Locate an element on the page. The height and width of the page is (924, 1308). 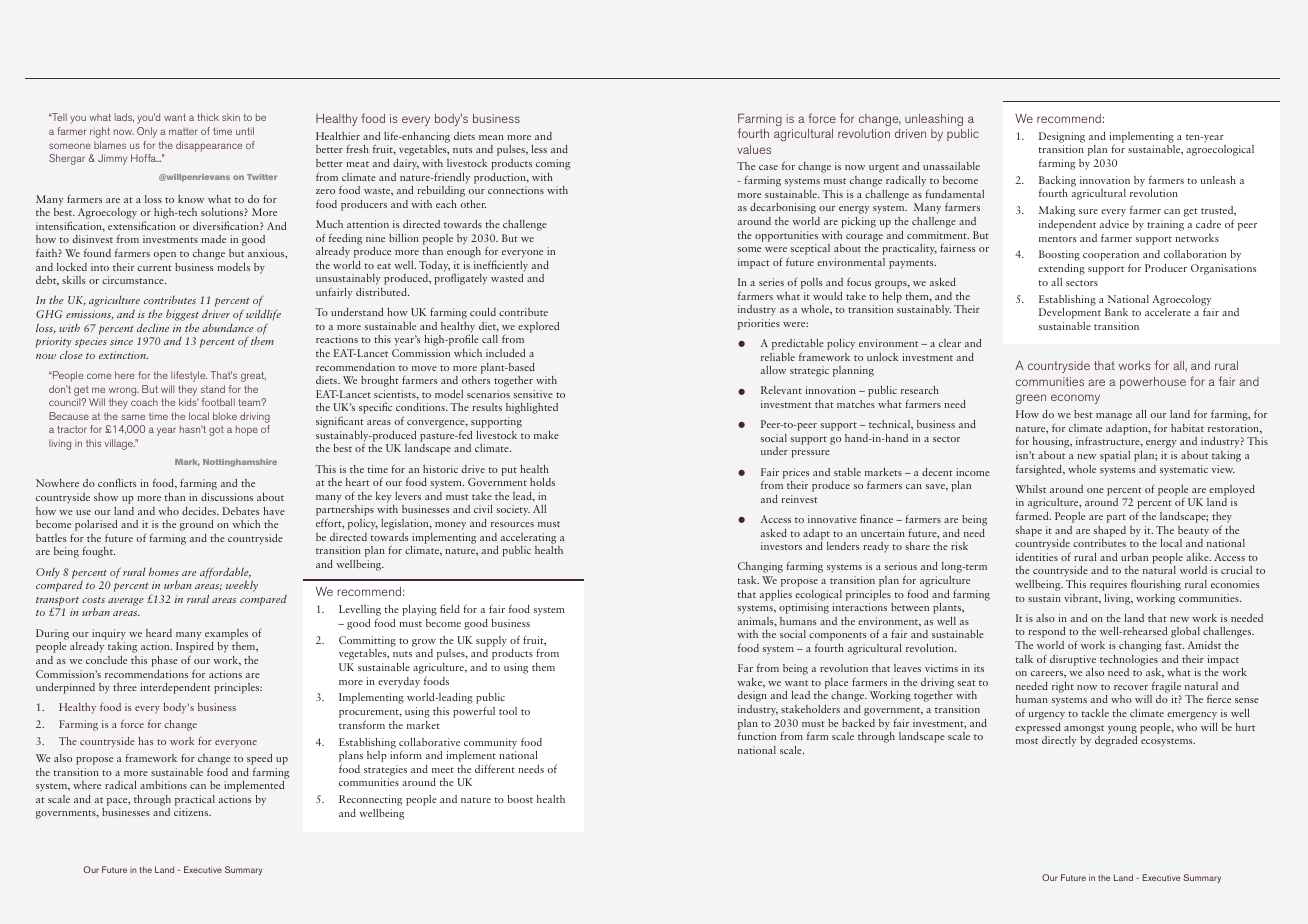
values is located at coordinates (754, 149).
